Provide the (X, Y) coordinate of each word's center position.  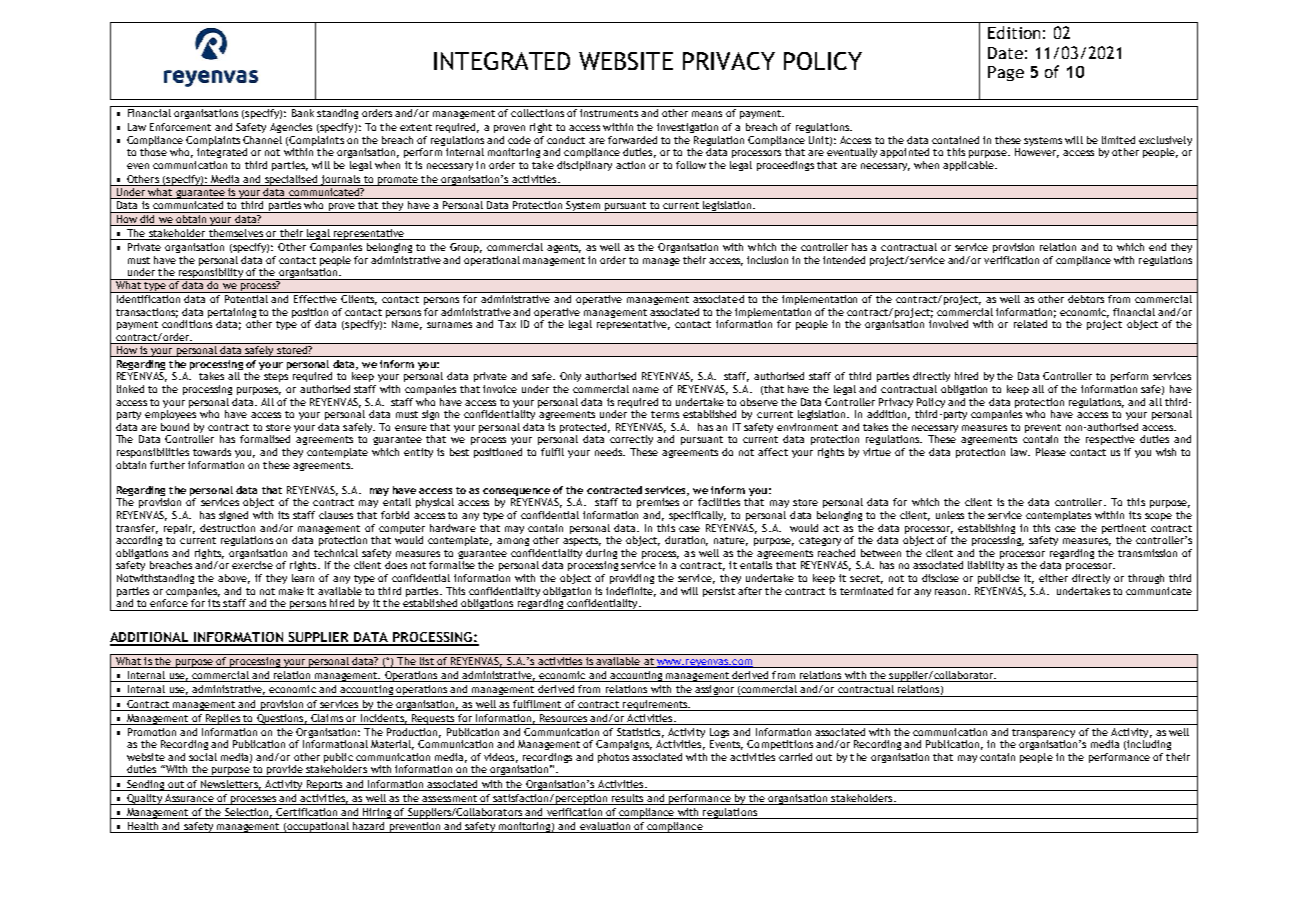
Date (1005, 53)
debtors (1086, 297)
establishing (986, 529)
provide (285, 771)
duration (686, 541)
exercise (252, 565)
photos (613, 758)
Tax (507, 324)
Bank (303, 113)
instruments (609, 113)
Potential (247, 297)
